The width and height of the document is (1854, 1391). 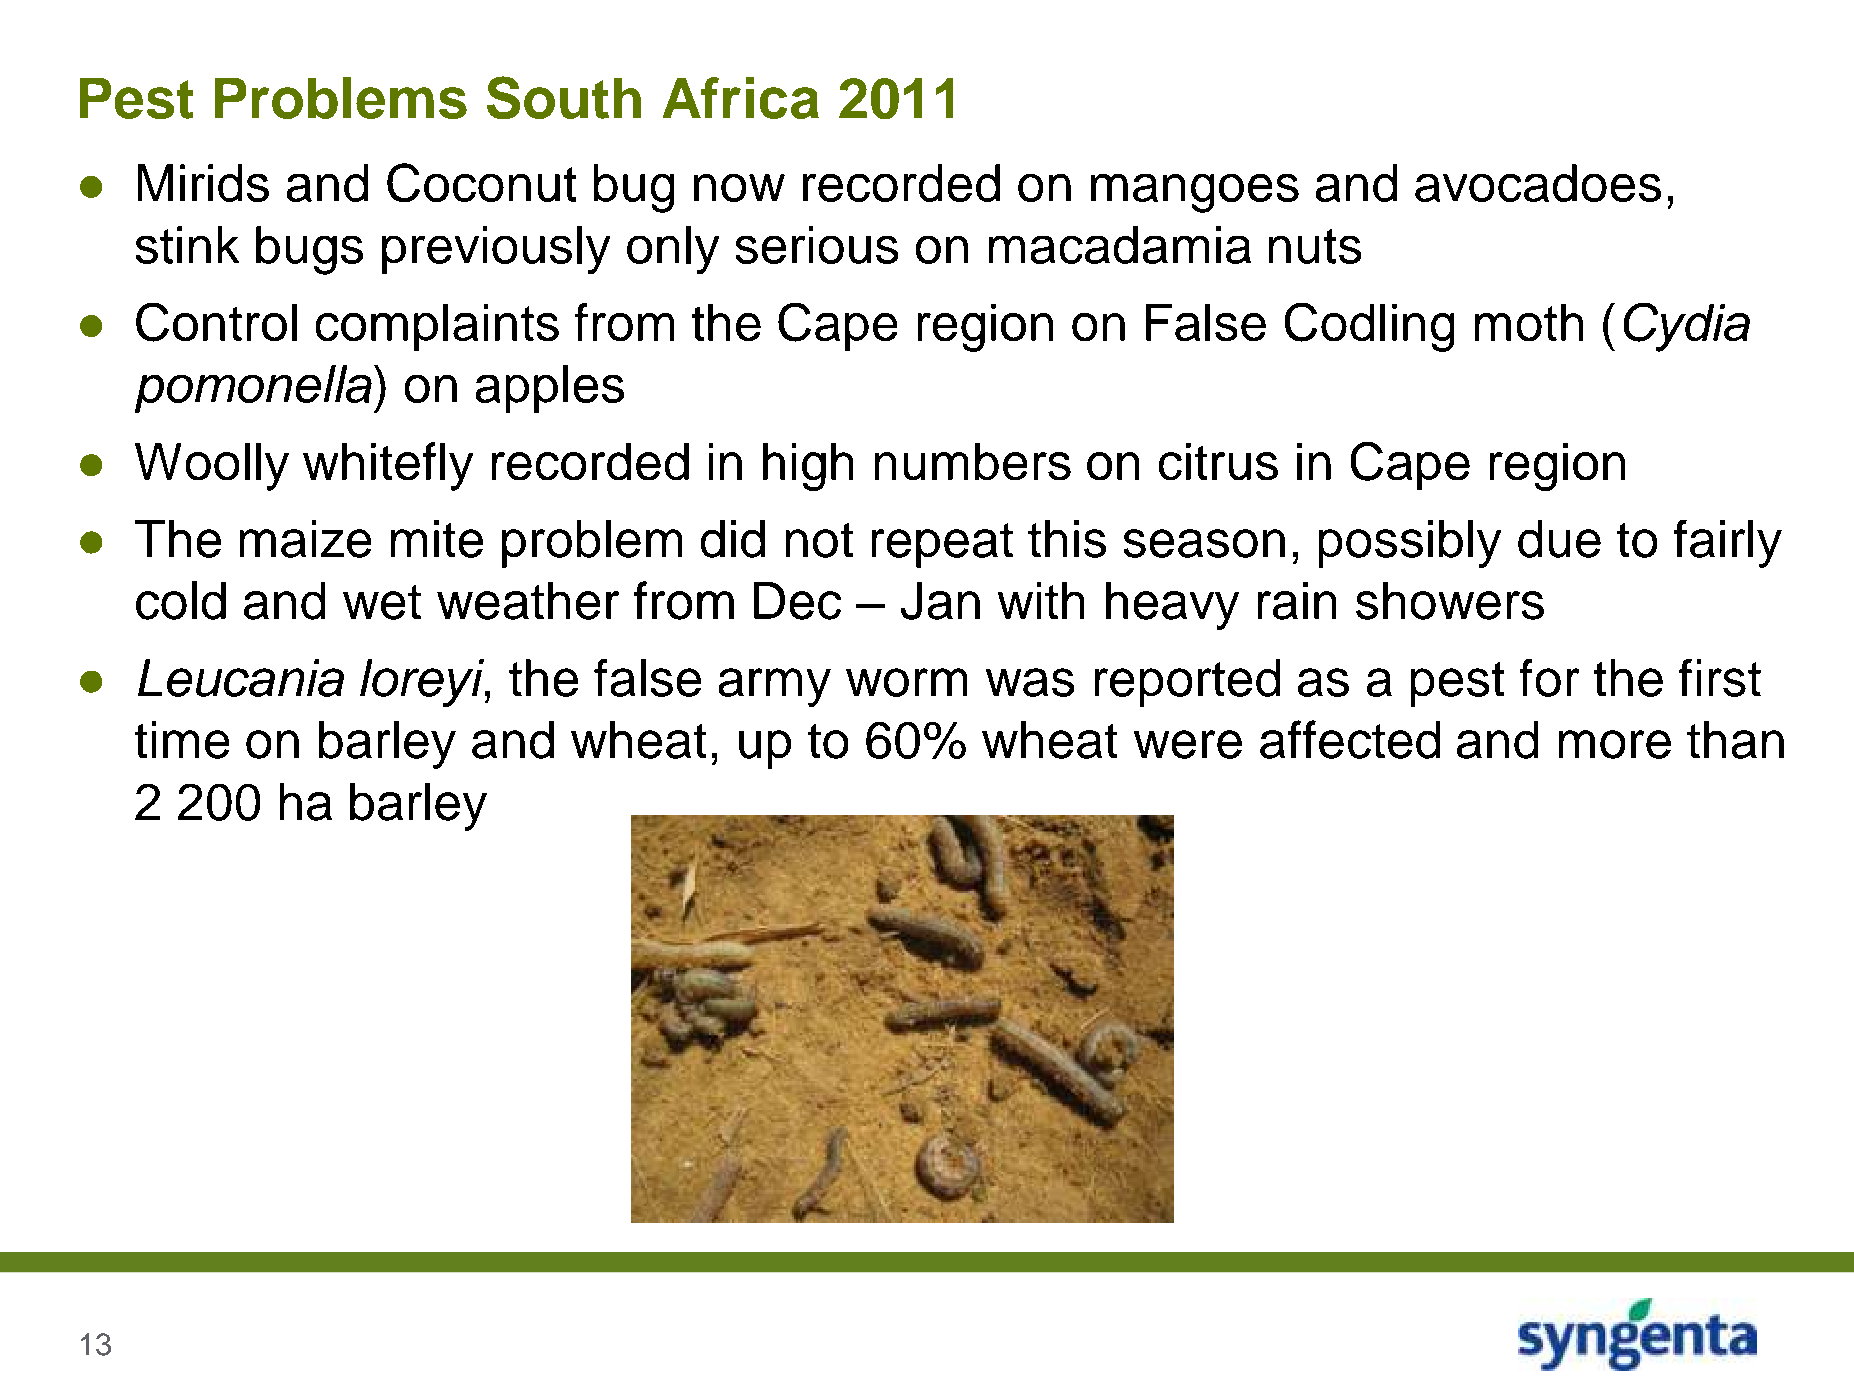 What do you see at coordinates (182, 740) in the document?
I see `time` at bounding box center [182, 740].
